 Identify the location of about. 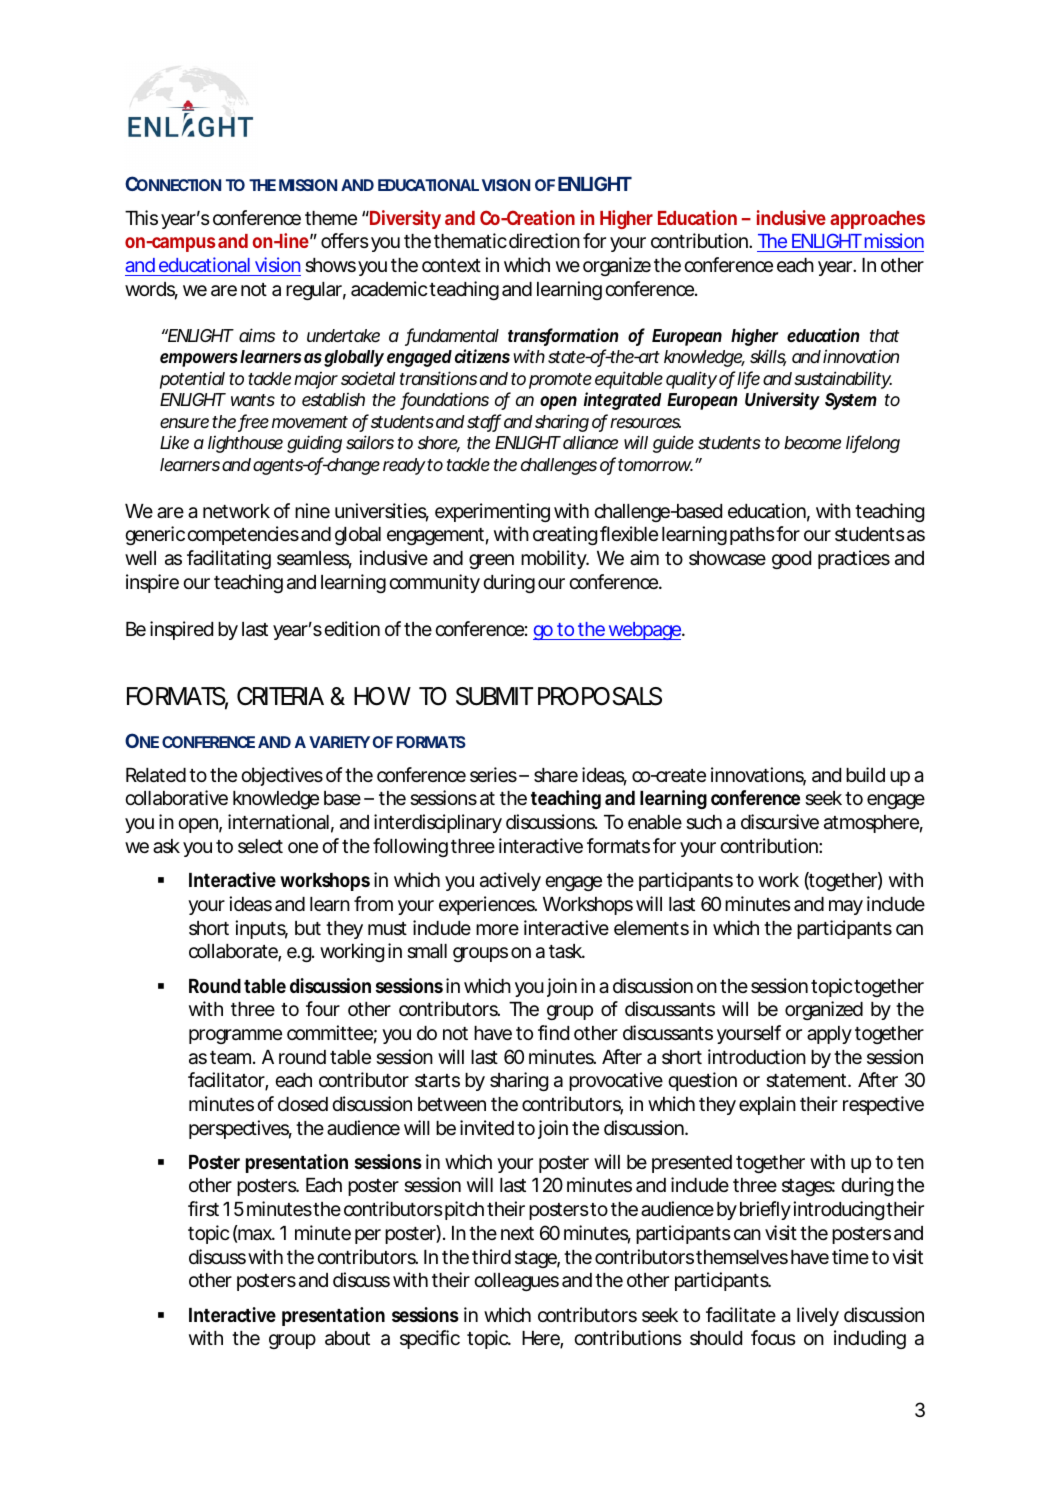
(347, 1338).
